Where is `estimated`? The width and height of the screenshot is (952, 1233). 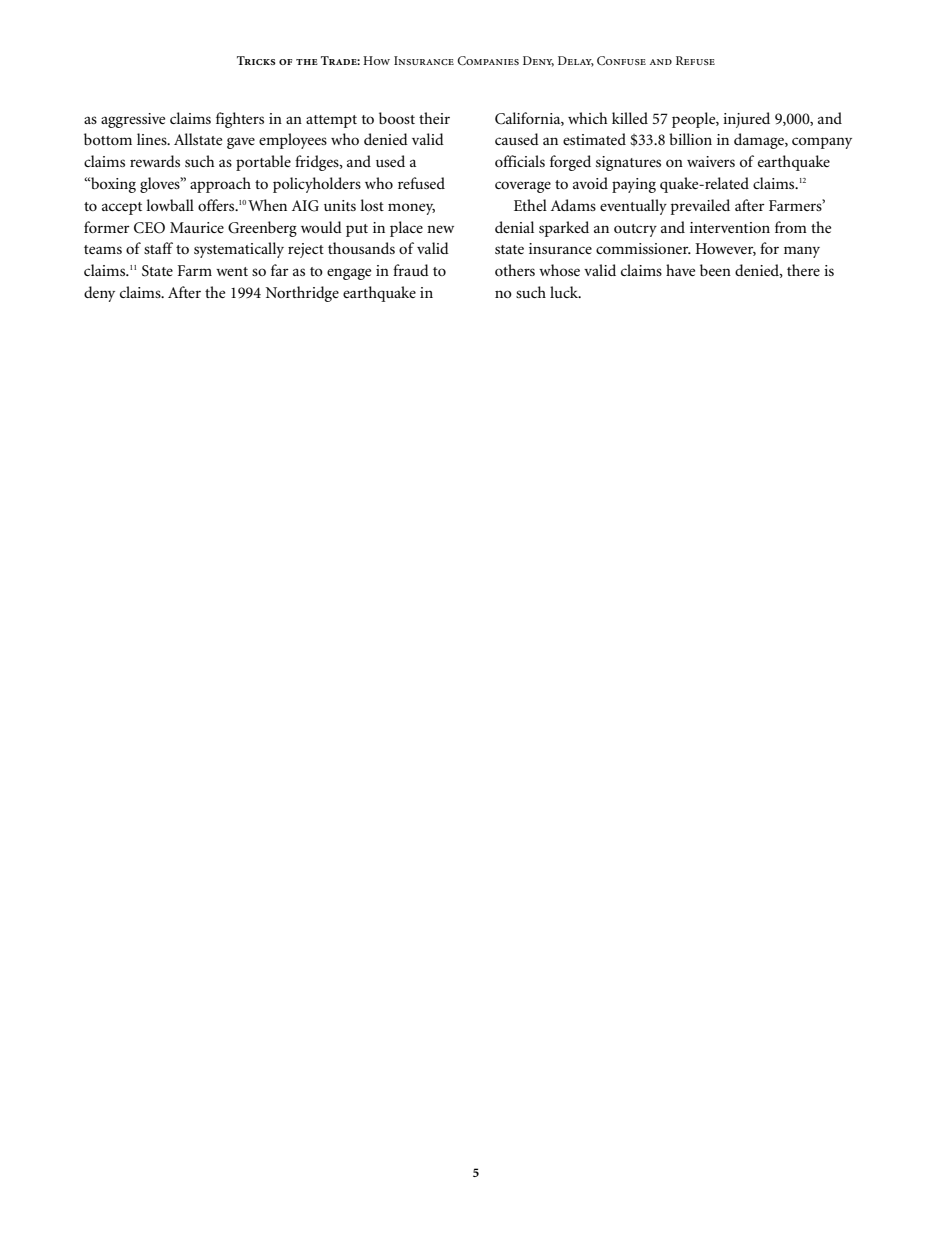
estimated is located at coordinates (594, 139).
